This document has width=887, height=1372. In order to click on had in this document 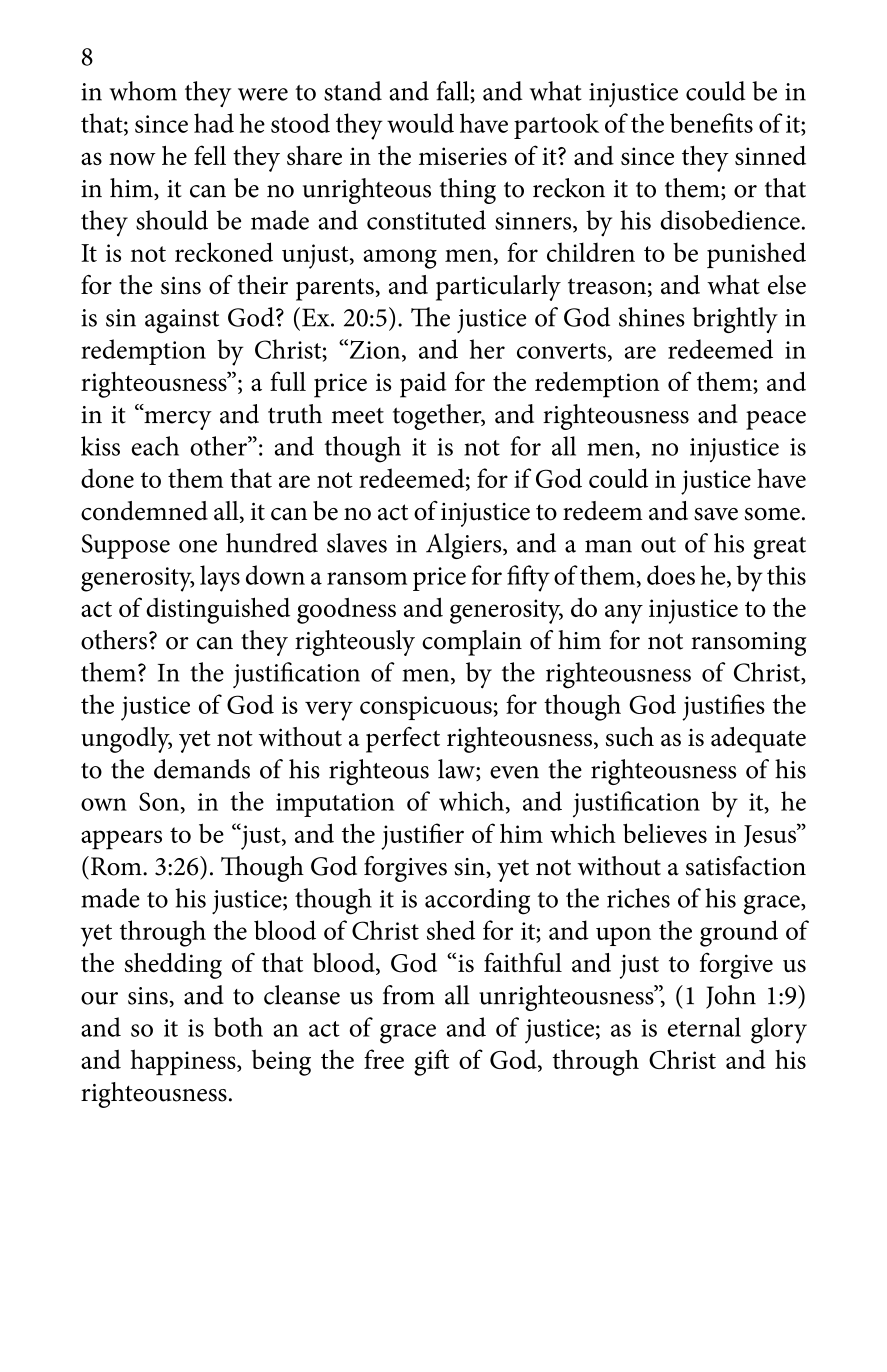, I will do `click(214, 123)`.
